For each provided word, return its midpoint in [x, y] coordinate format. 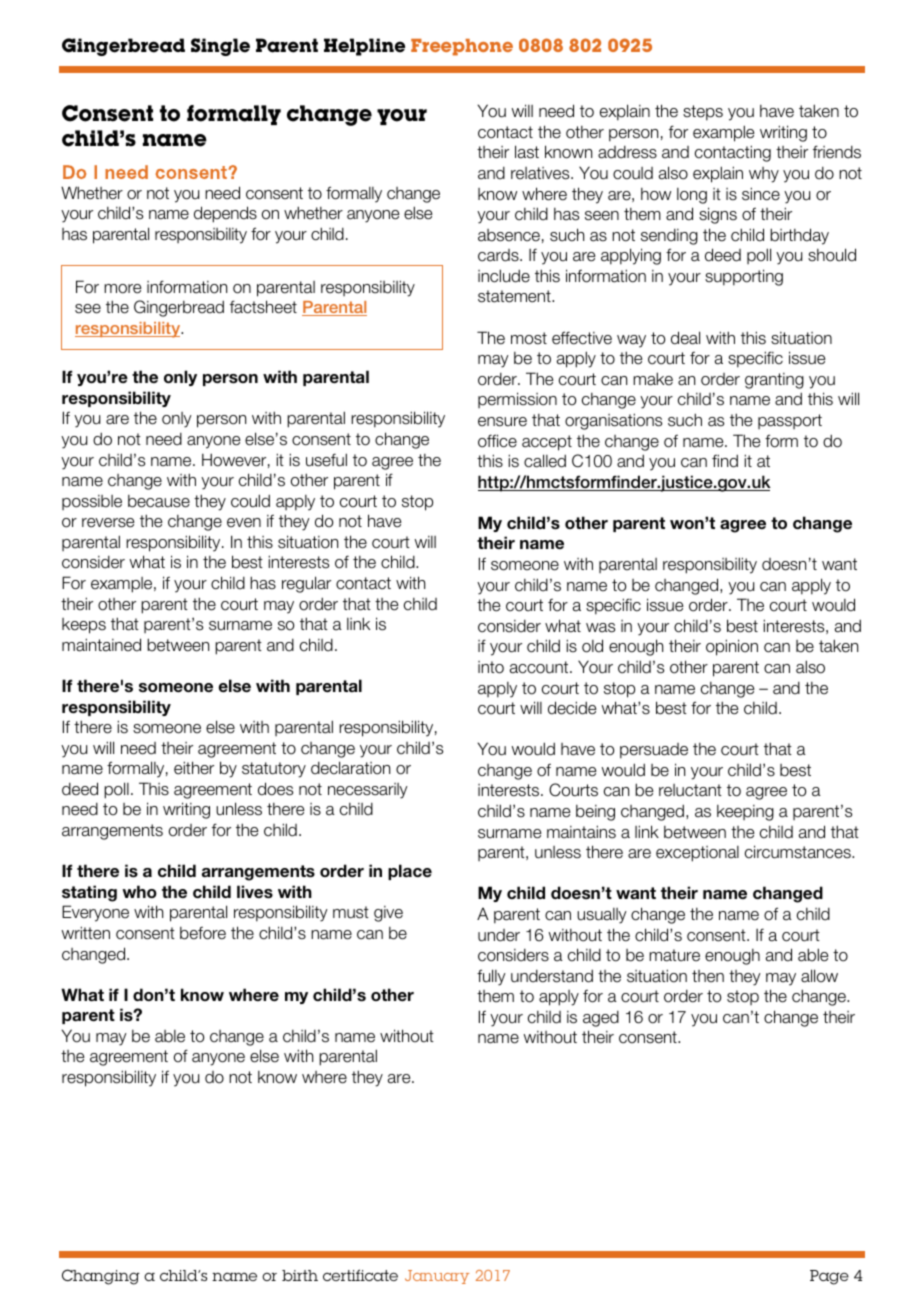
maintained [101, 645]
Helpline [364, 47]
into [491, 667]
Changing [101, 1277]
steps [703, 113]
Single [220, 47]
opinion [732, 647]
